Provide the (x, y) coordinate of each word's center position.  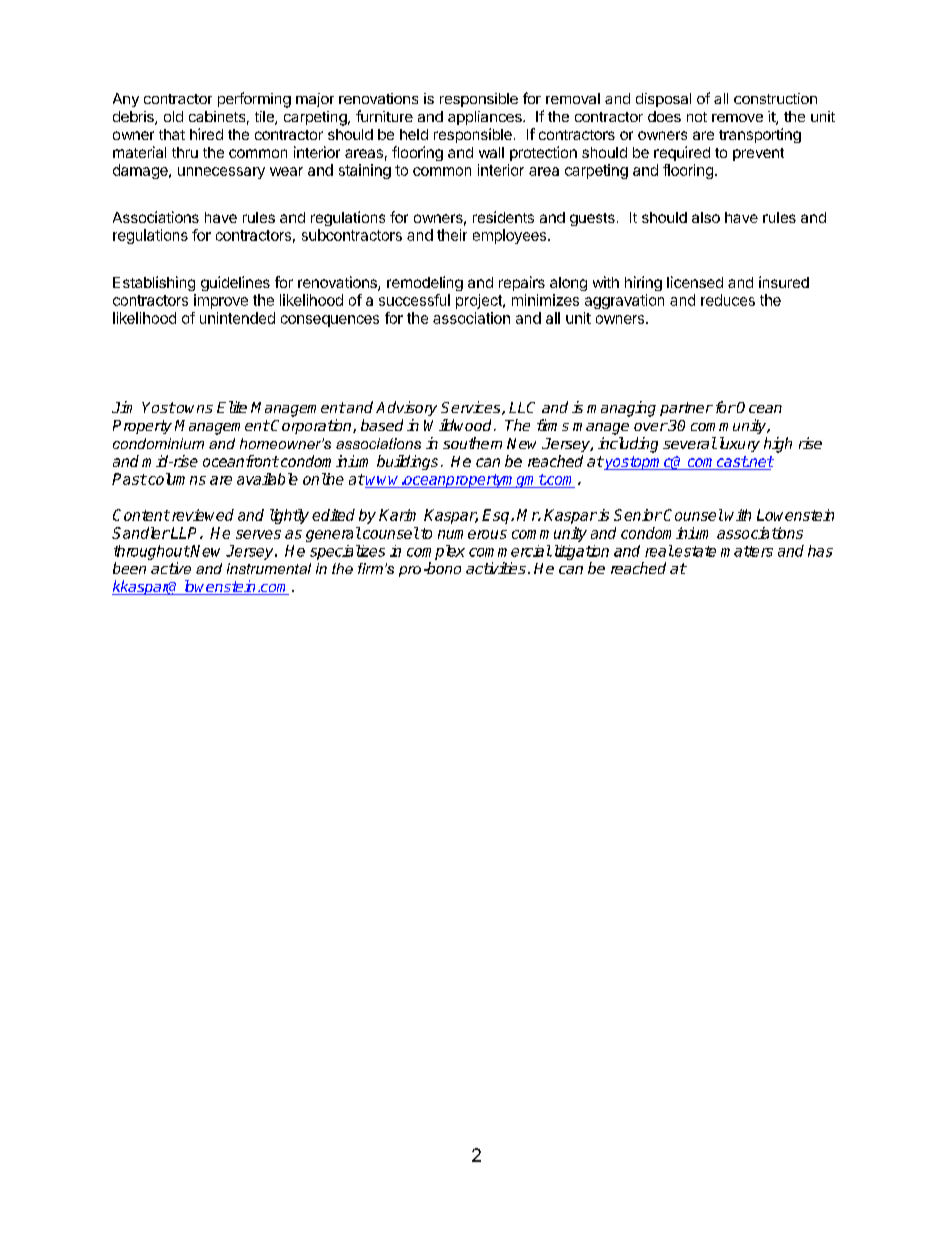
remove (737, 118)
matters (747, 551)
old (173, 116)
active (171, 568)
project (480, 301)
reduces (728, 300)
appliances (486, 118)
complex (436, 552)
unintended (237, 318)
